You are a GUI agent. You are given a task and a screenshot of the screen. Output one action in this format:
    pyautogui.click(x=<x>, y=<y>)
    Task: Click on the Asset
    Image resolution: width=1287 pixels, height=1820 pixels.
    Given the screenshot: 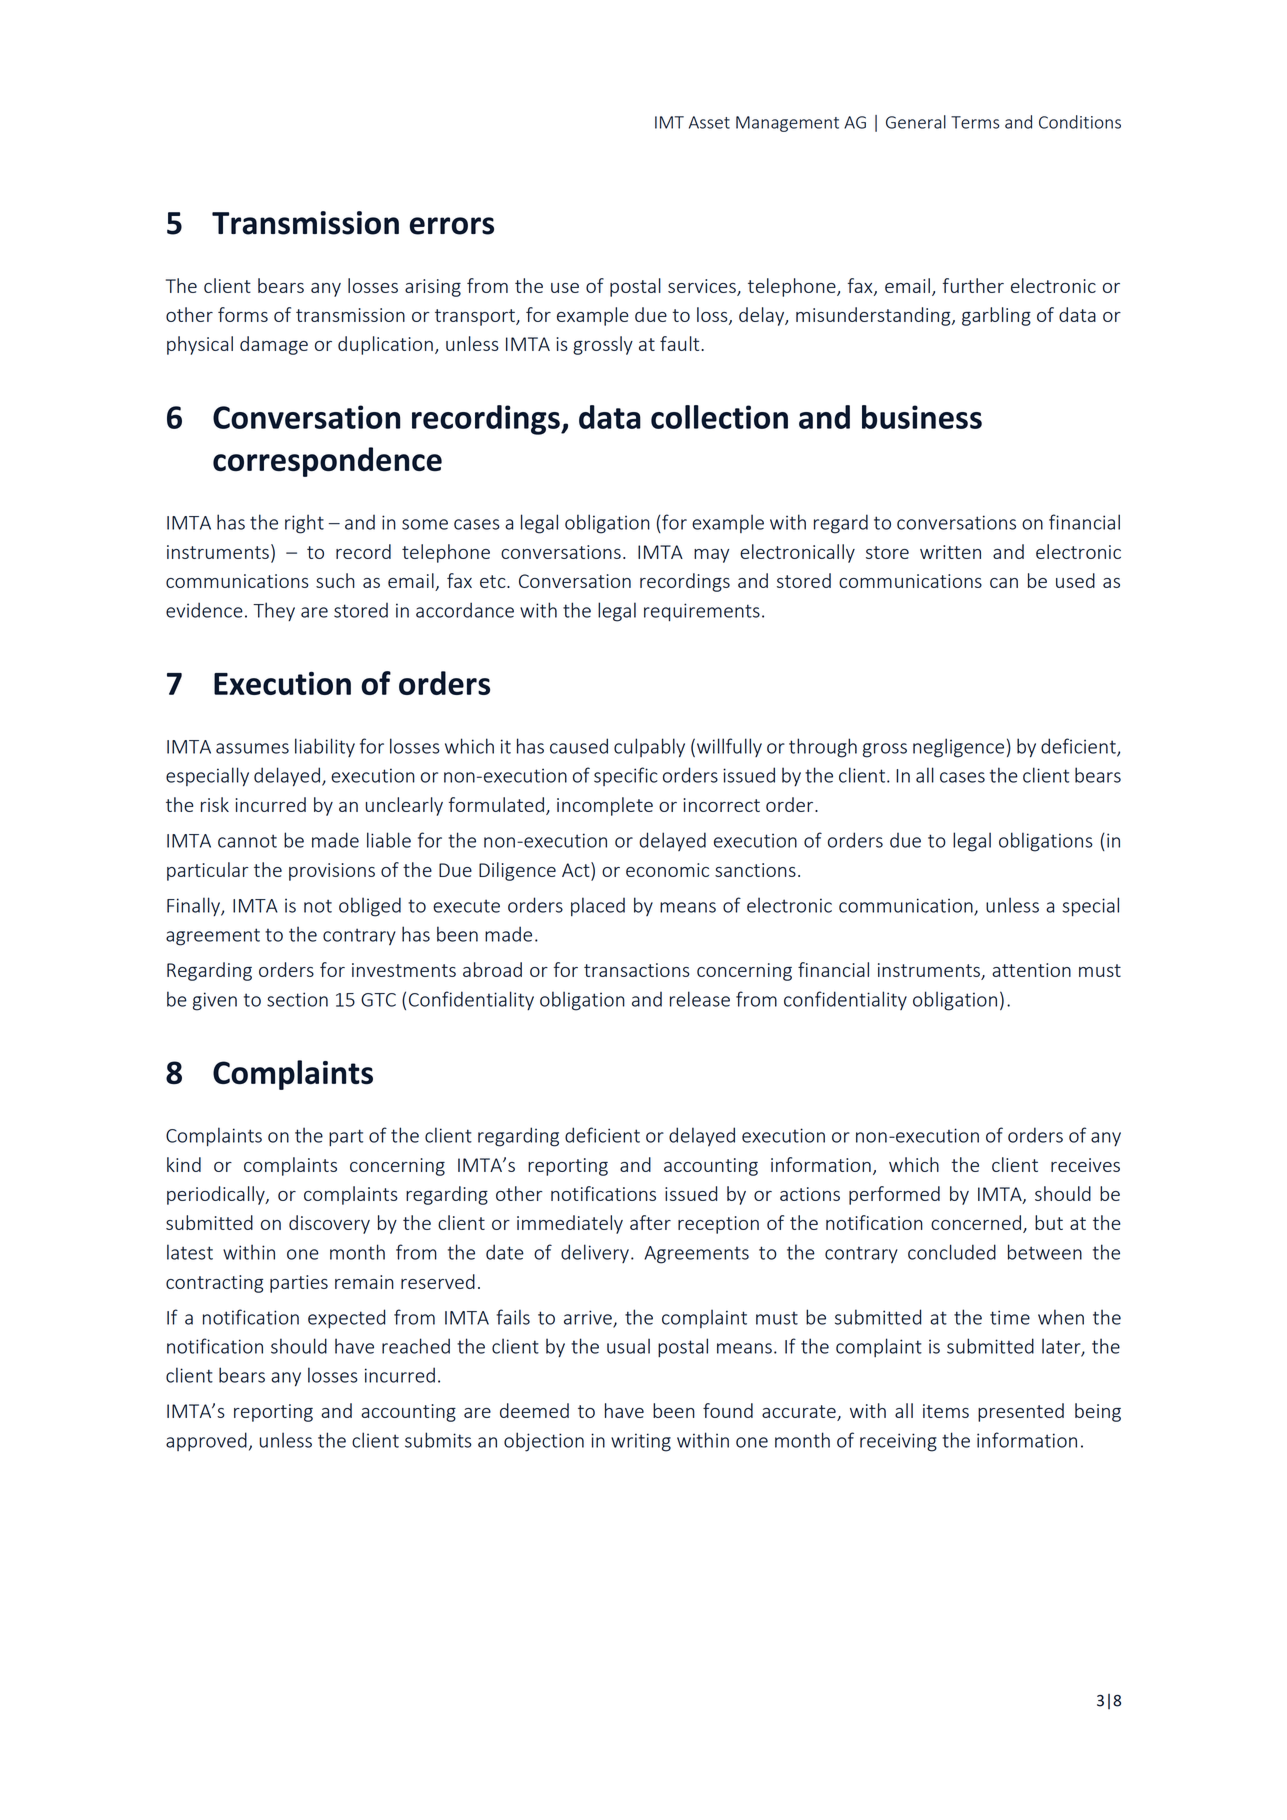 What is the action you would take?
    pyautogui.click(x=709, y=122)
